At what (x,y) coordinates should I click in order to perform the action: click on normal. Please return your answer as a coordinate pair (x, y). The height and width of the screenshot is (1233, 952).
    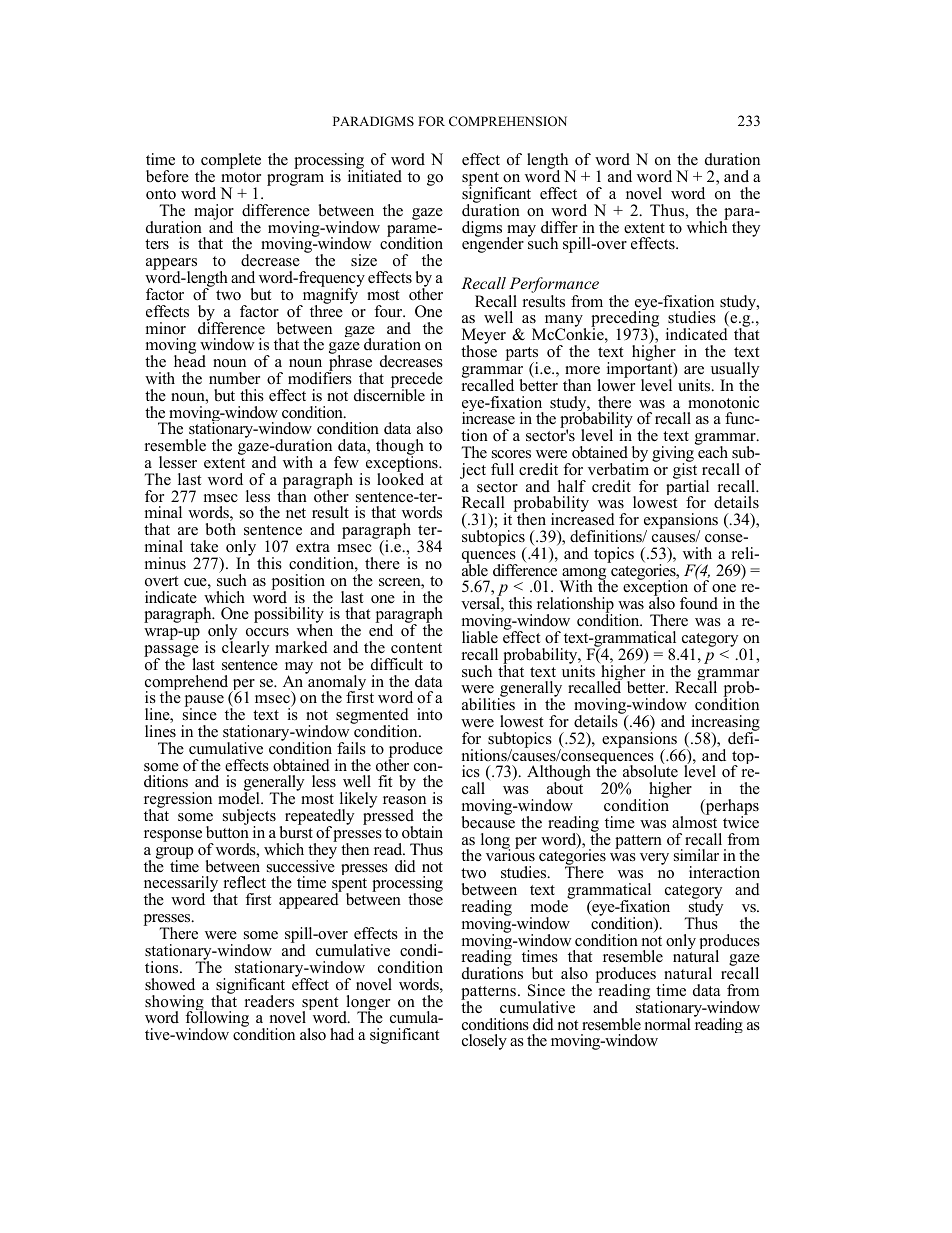
    Looking at the image, I should click on (668, 1024).
